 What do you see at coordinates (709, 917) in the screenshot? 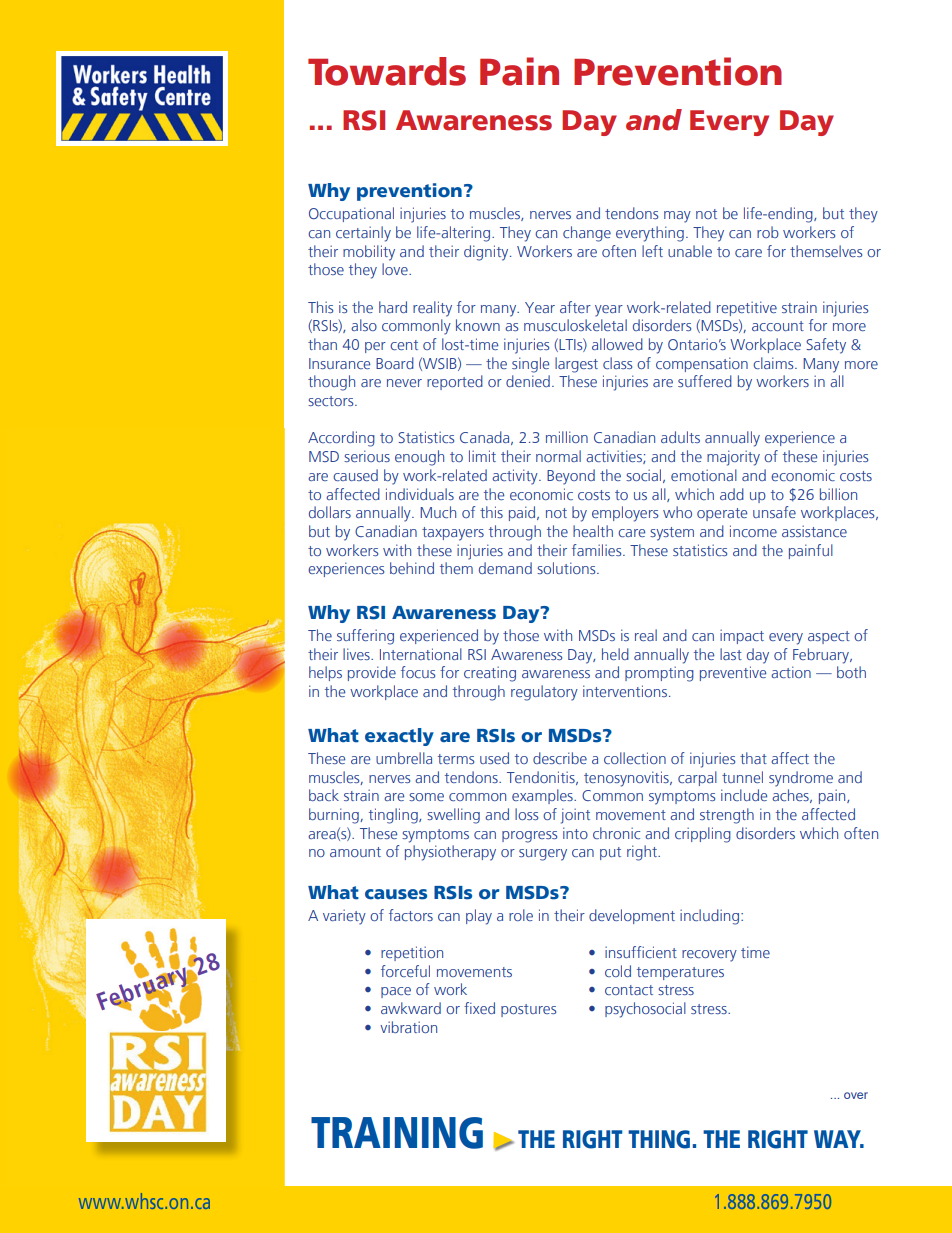
I see `including` at bounding box center [709, 917].
